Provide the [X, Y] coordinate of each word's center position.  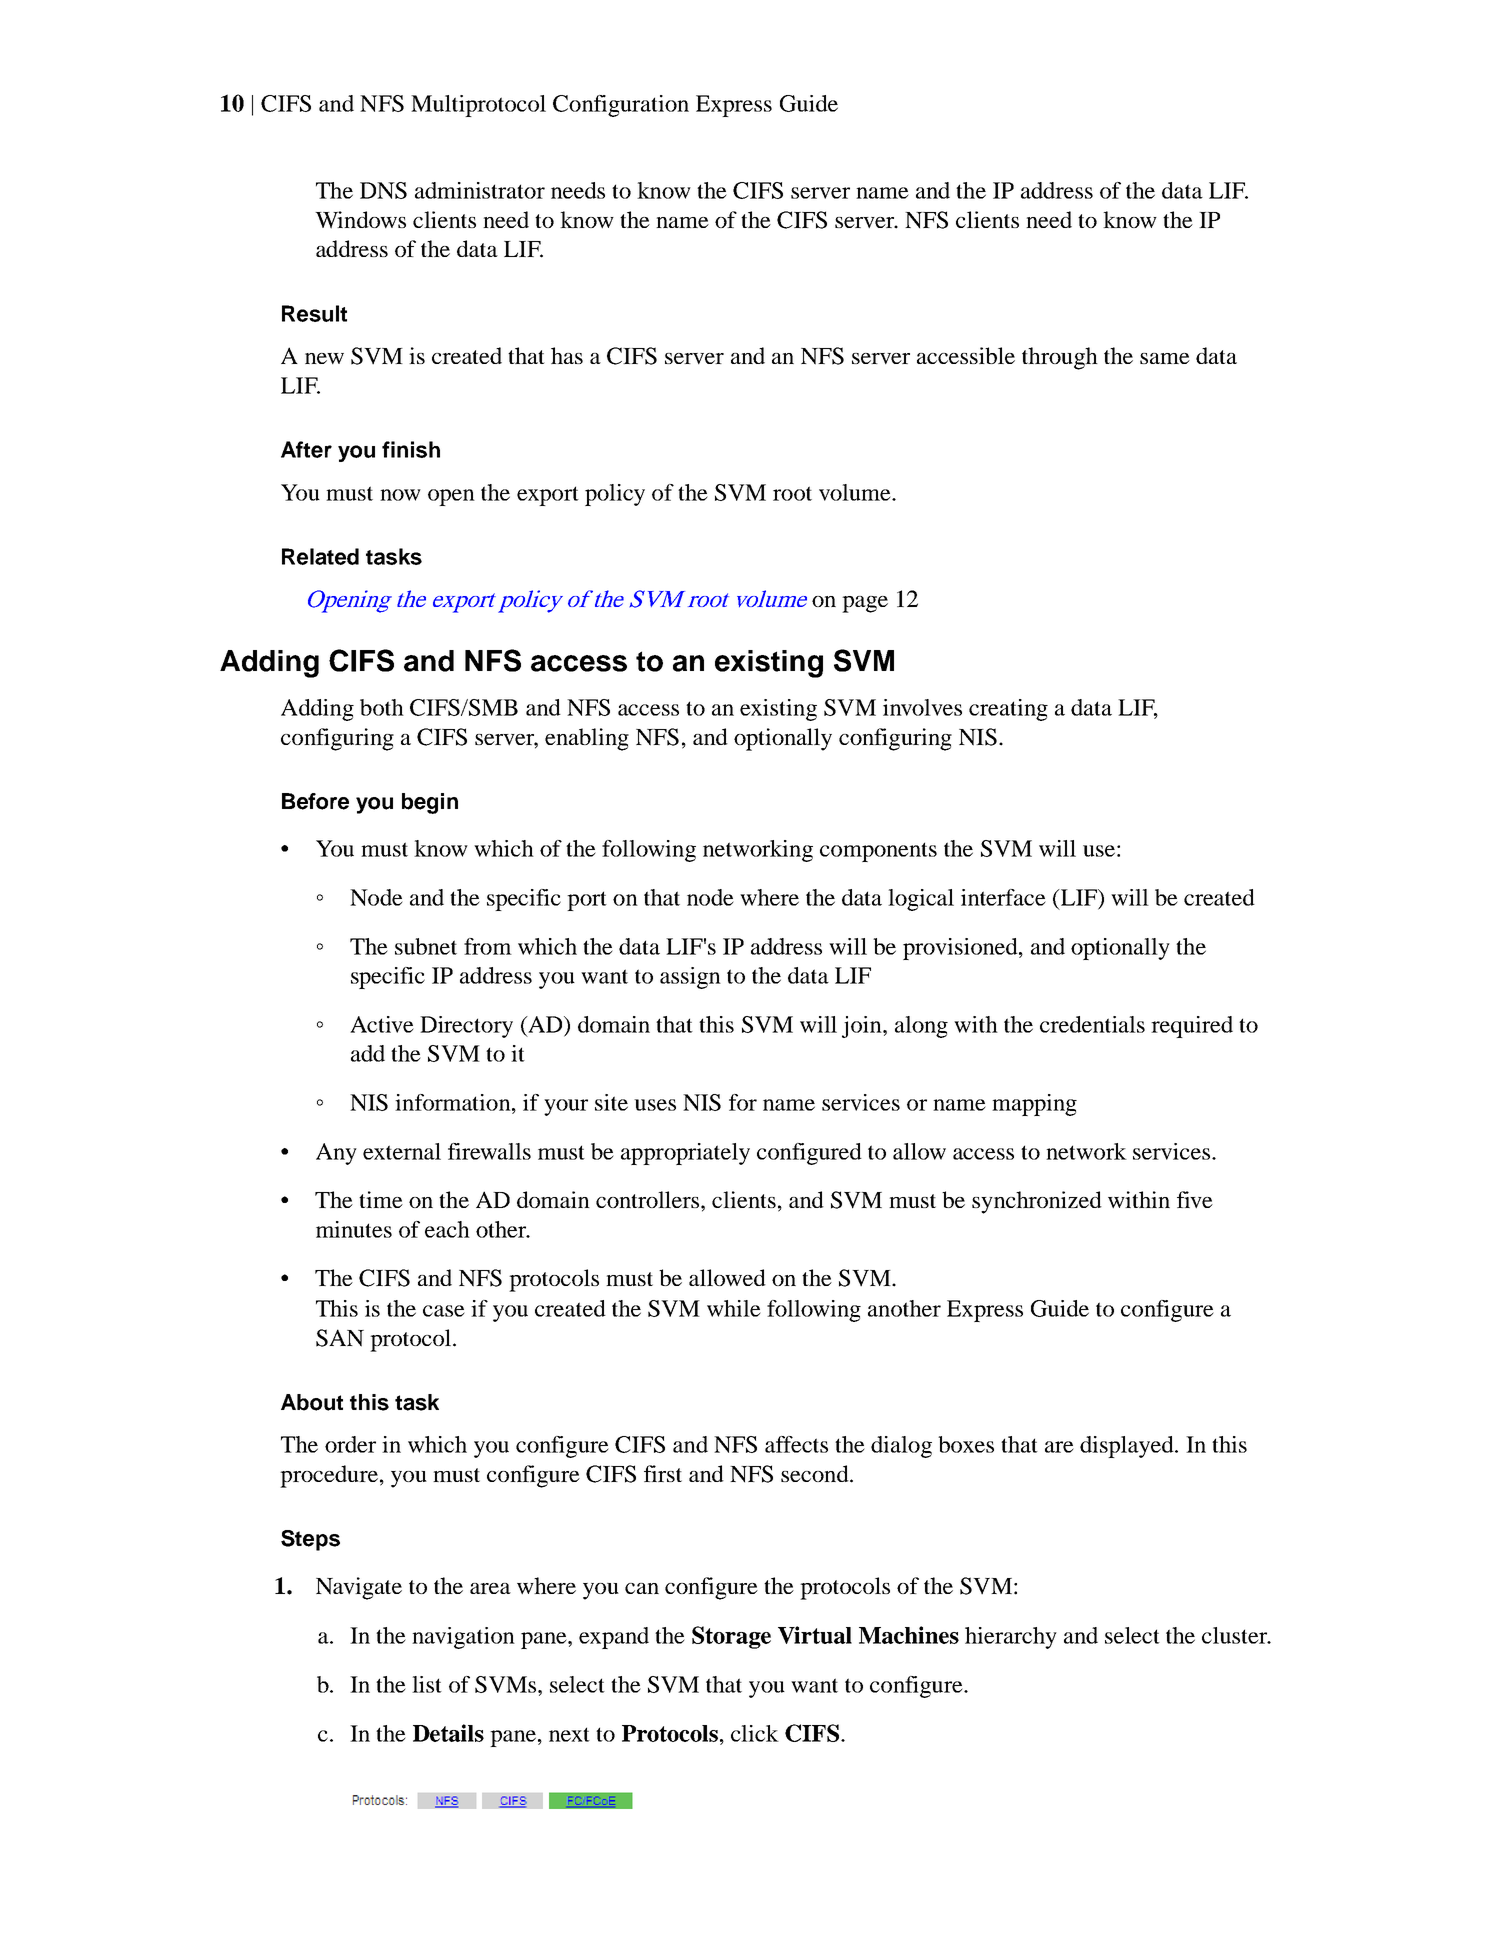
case [444, 1311]
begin [430, 803]
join [863, 1027]
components [878, 852]
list [427, 1684]
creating [1008, 710]
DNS [383, 190]
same [1165, 358]
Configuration [621, 106]
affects [796, 1444]
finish [411, 449]
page [865, 604]
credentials [1092, 1024]
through [1060, 358]
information [454, 1102]
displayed [1128, 1447]
